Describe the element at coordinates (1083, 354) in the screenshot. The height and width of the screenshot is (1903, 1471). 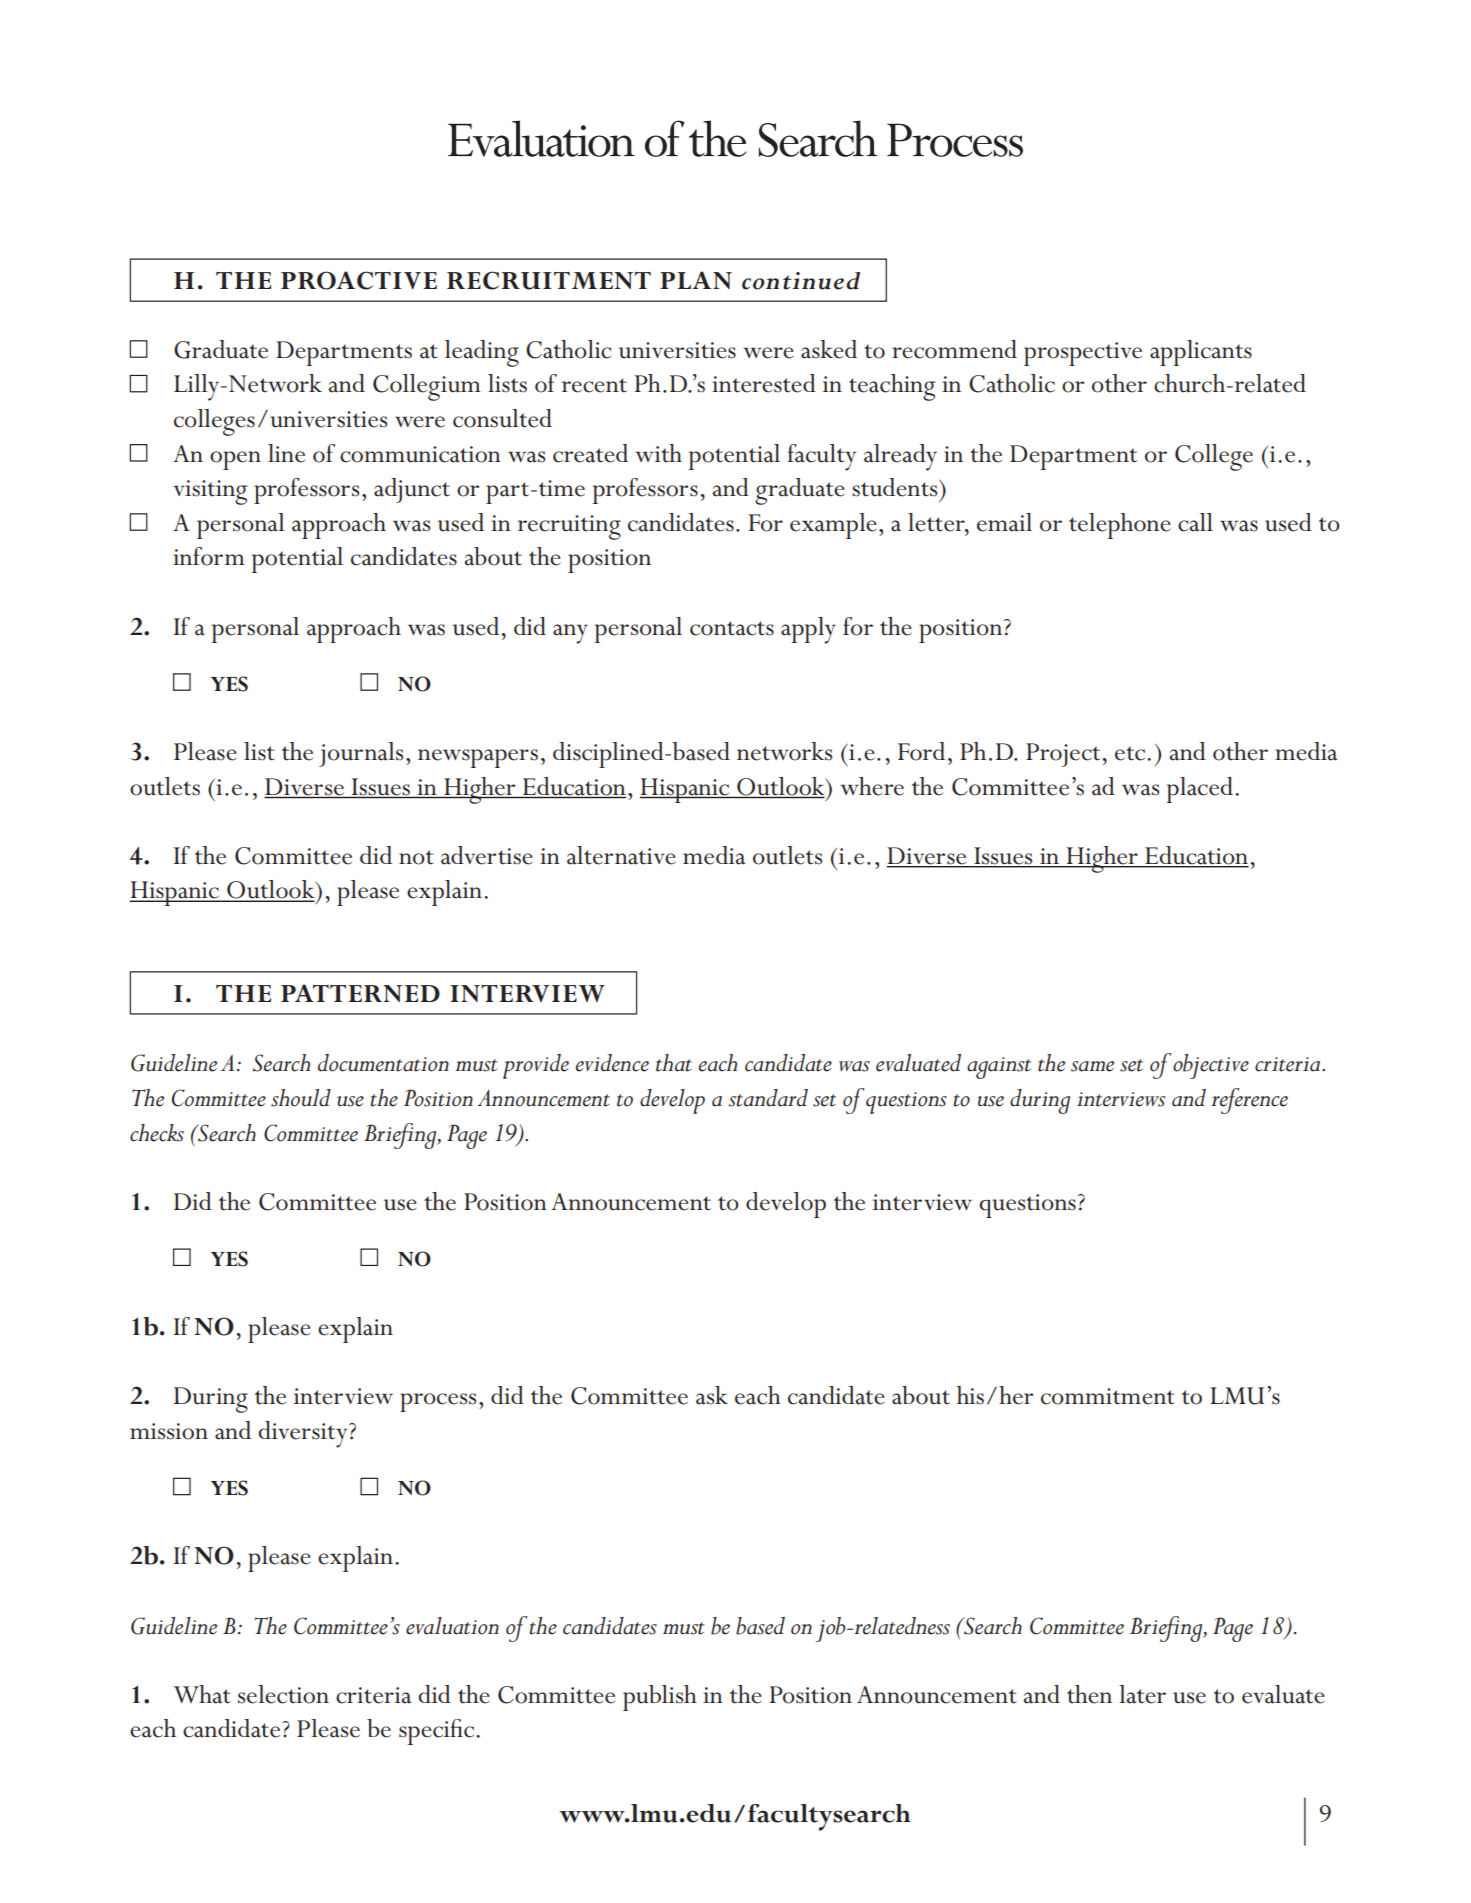
I see `prospective` at that location.
